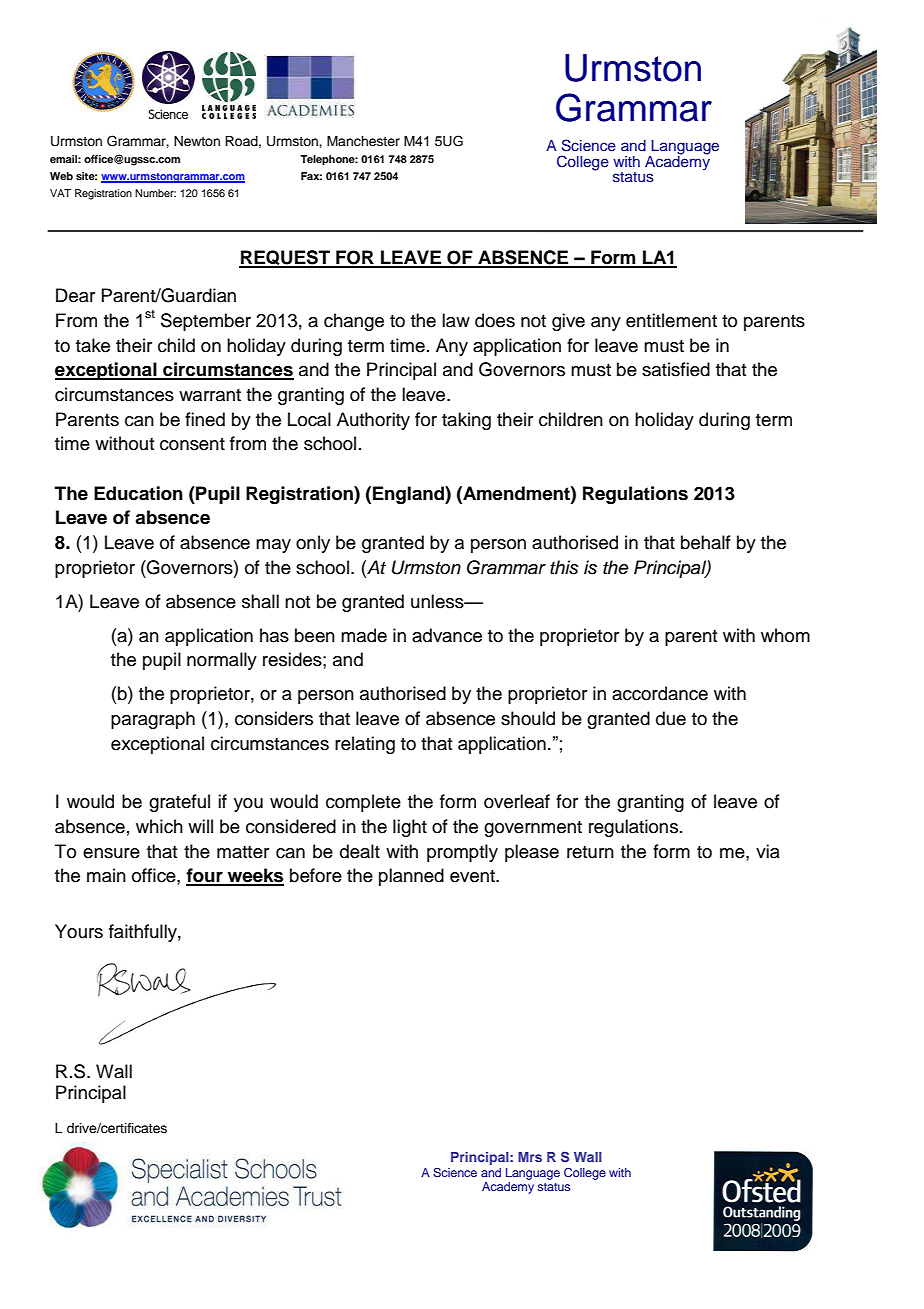  I want to click on Yours, so click(79, 931).
